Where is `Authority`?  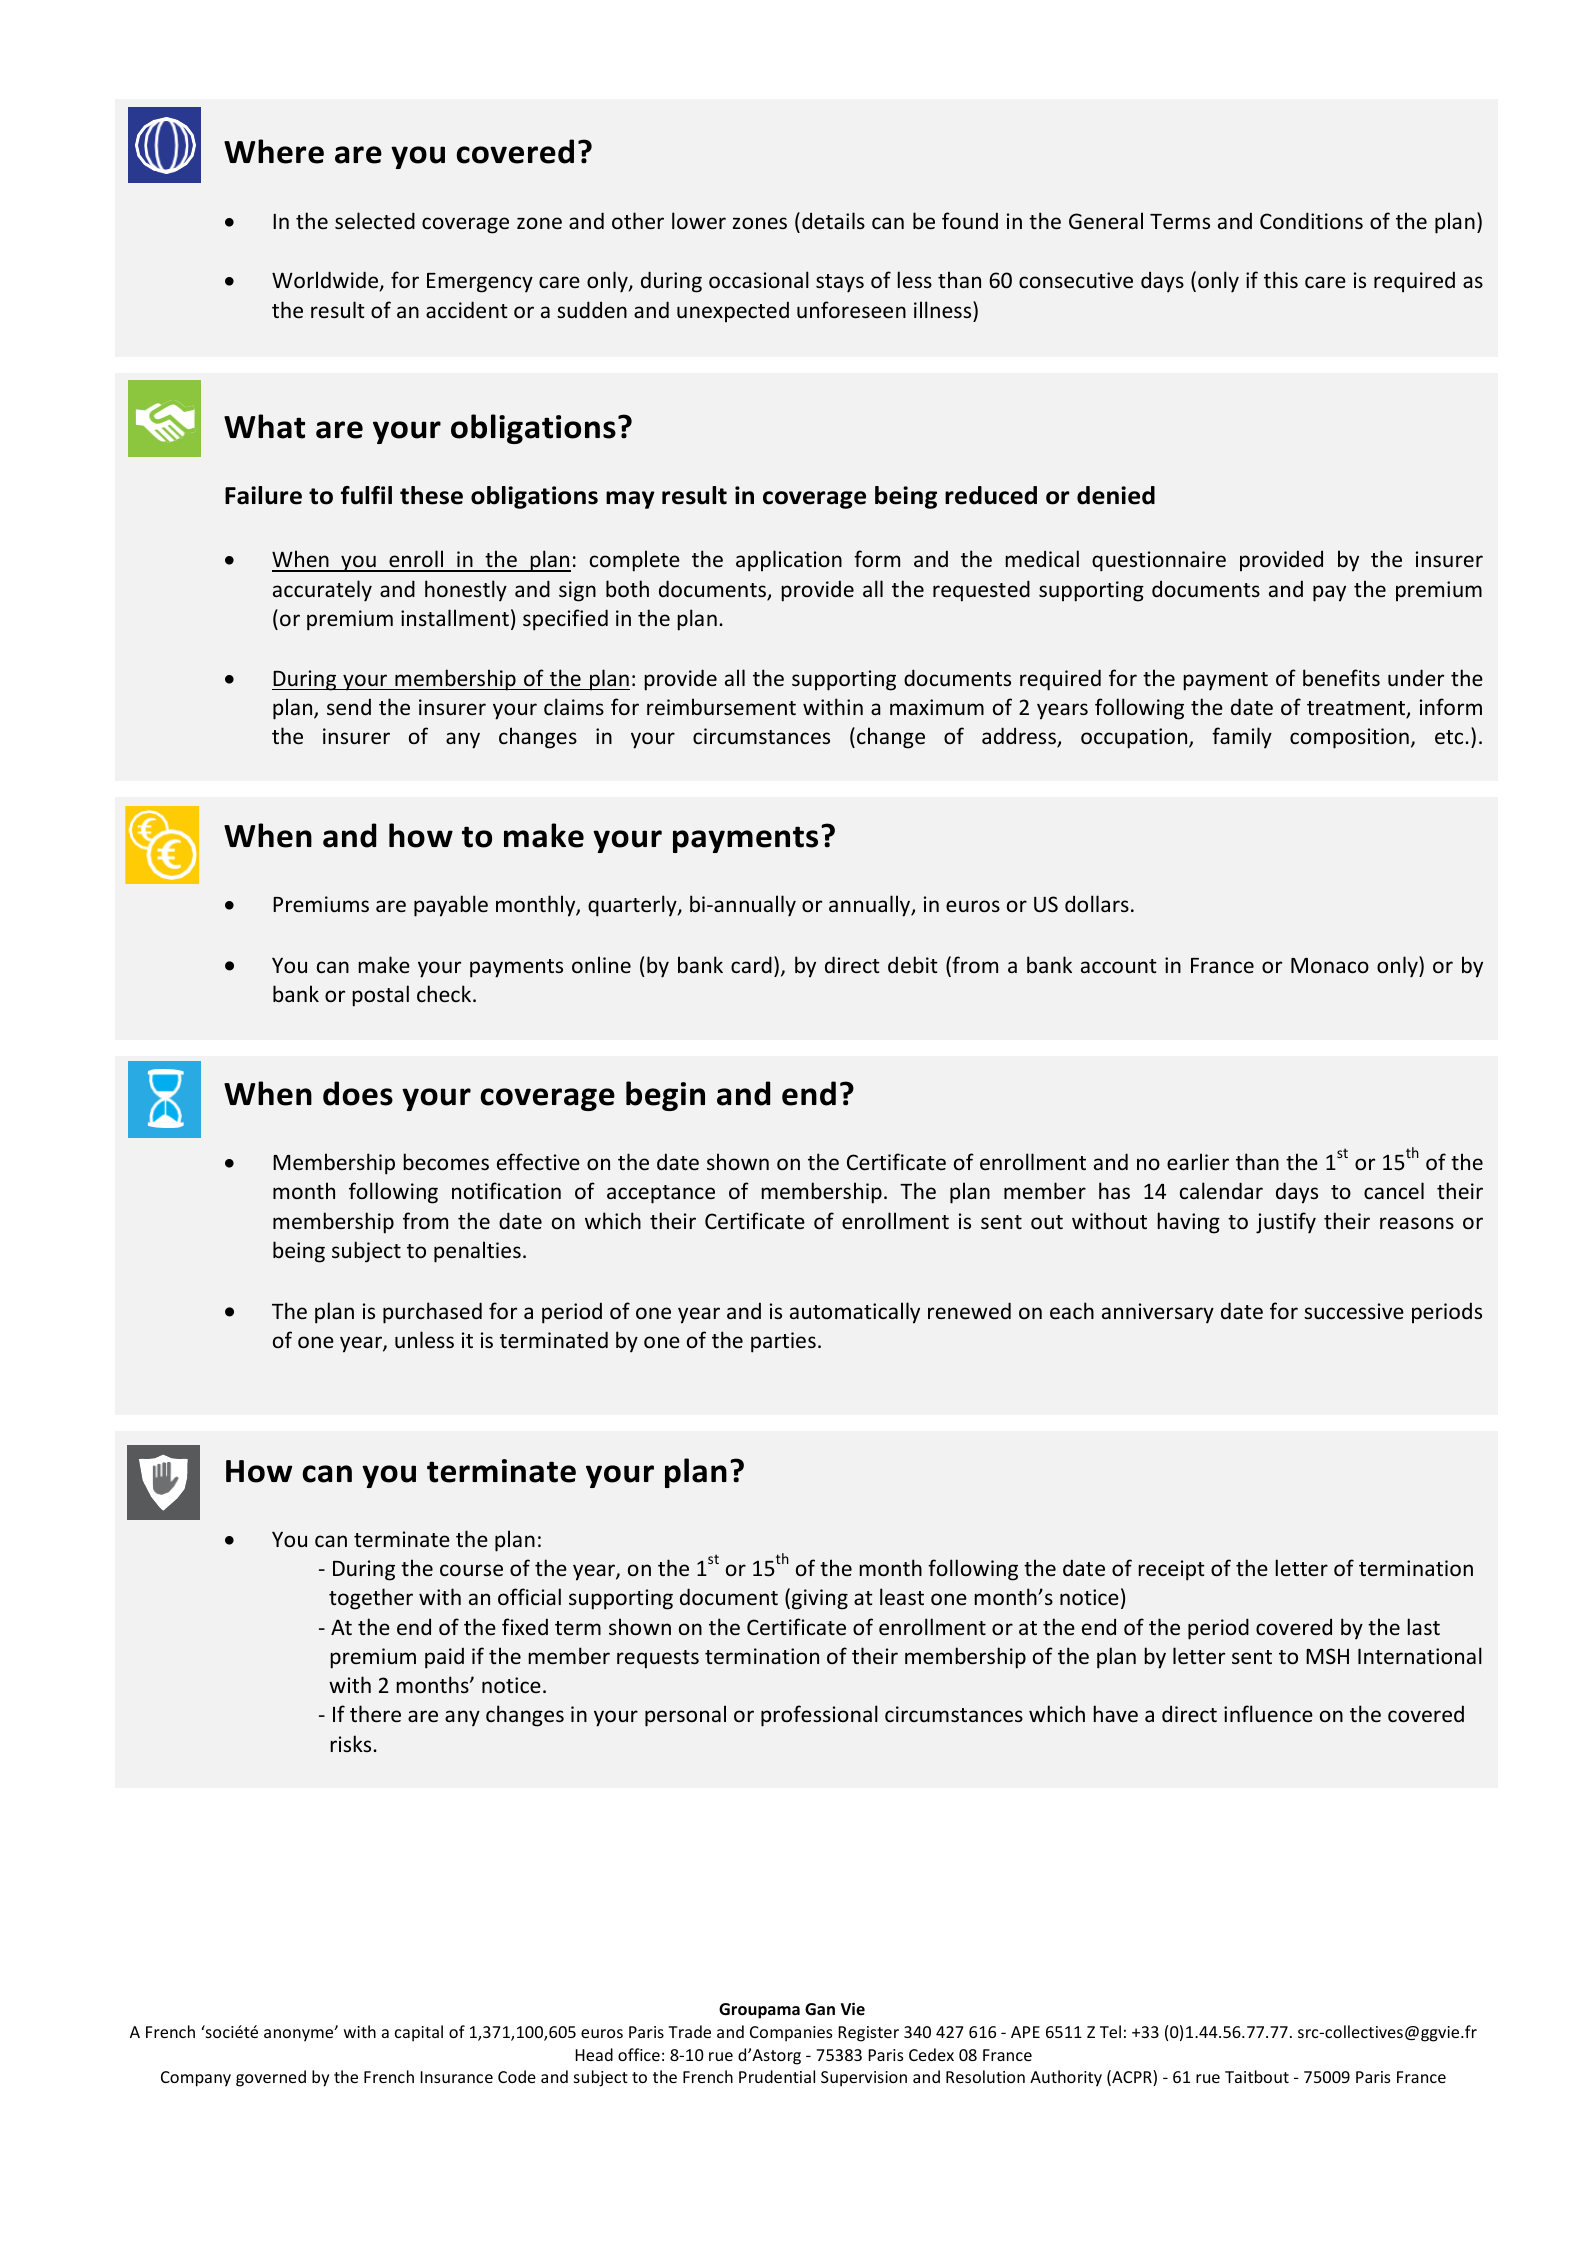
Authority is located at coordinates (1066, 2078).
